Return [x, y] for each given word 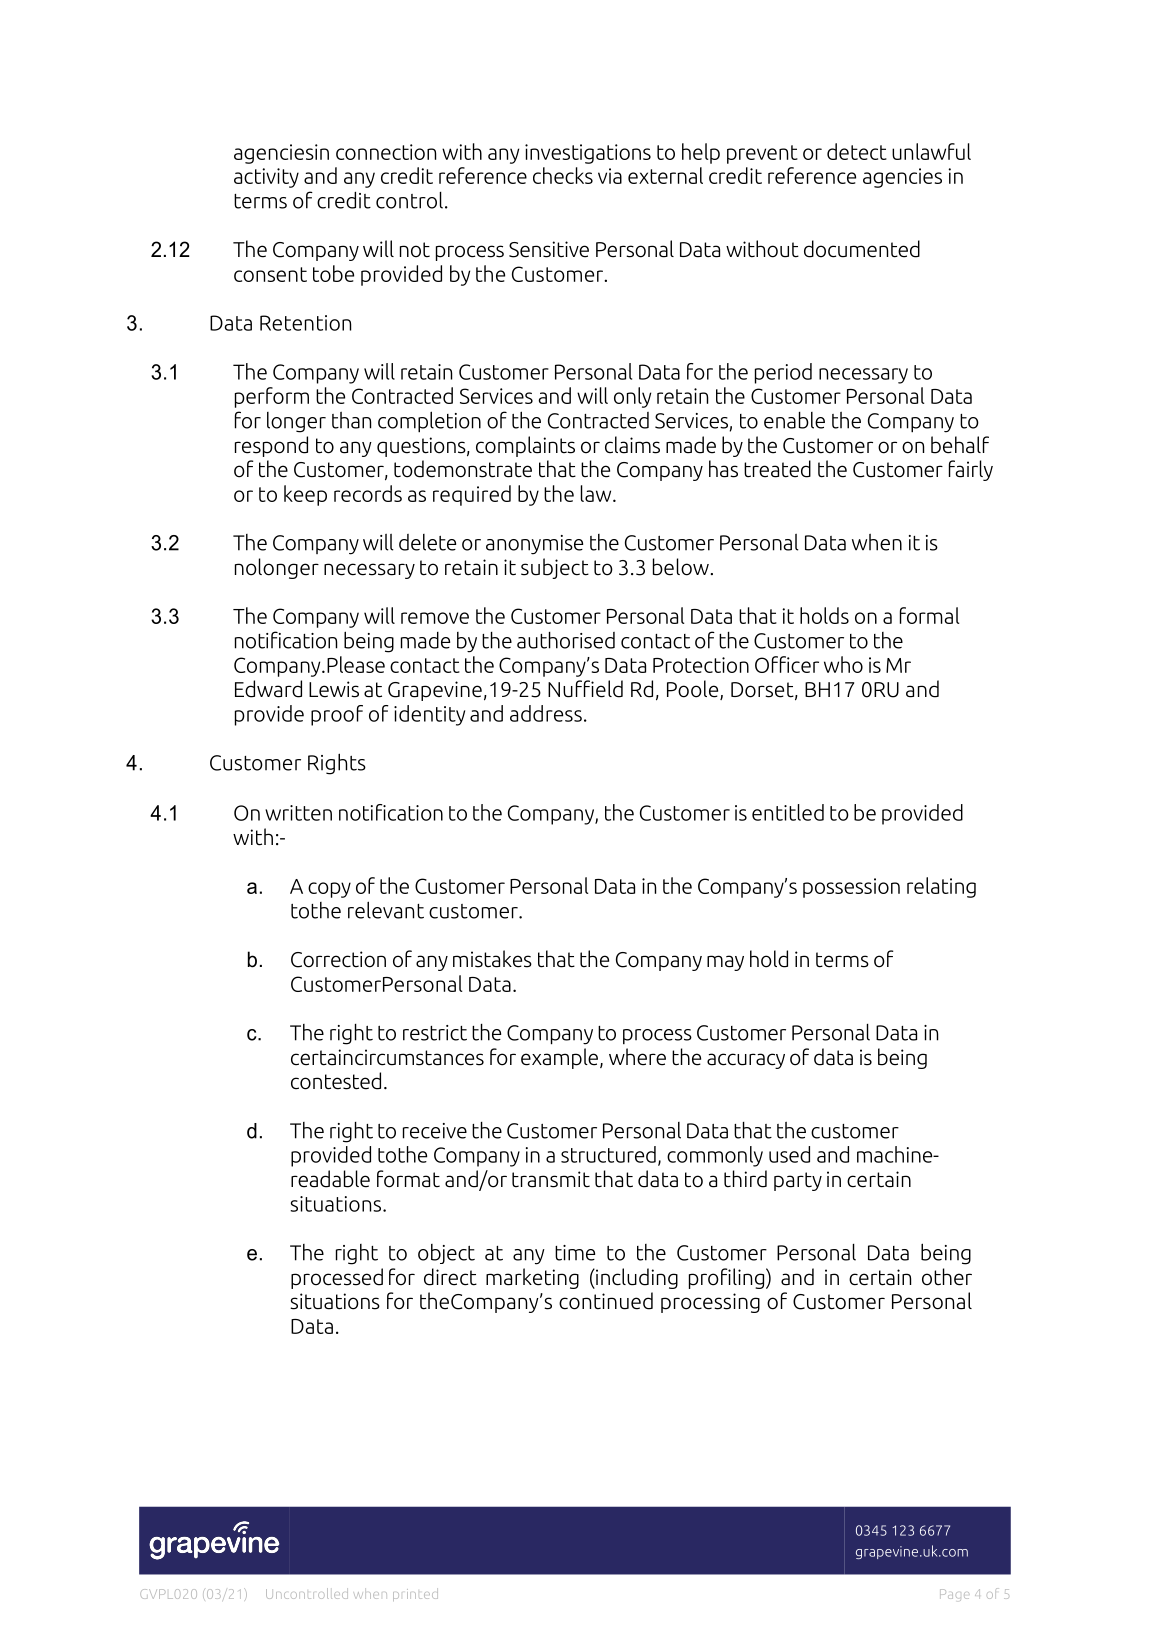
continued [606, 1301]
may [725, 963]
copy [329, 890]
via [610, 176]
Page [954, 1595]
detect [857, 151]
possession [851, 888]
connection [386, 152]
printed [415, 1594]
